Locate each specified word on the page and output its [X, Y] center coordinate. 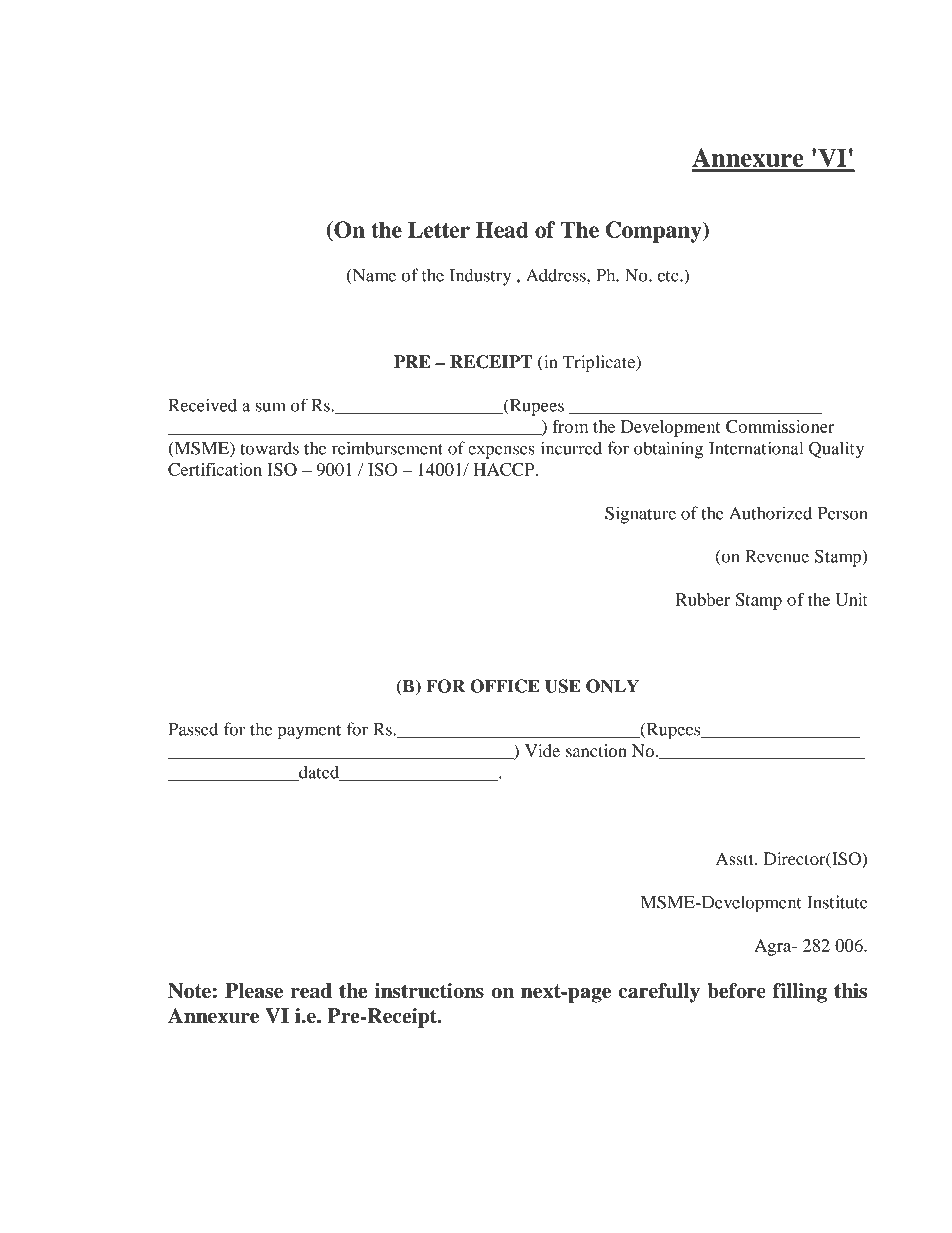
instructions [429, 991]
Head [502, 229]
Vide [542, 750]
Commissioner [780, 426]
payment [309, 732]
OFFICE [505, 686]
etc [669, 276]
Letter [439, 229]
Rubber [703, 599]
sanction [596, 750]
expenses [501, 452]
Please [254, 991]
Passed [193, 729]
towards [269, 448]
